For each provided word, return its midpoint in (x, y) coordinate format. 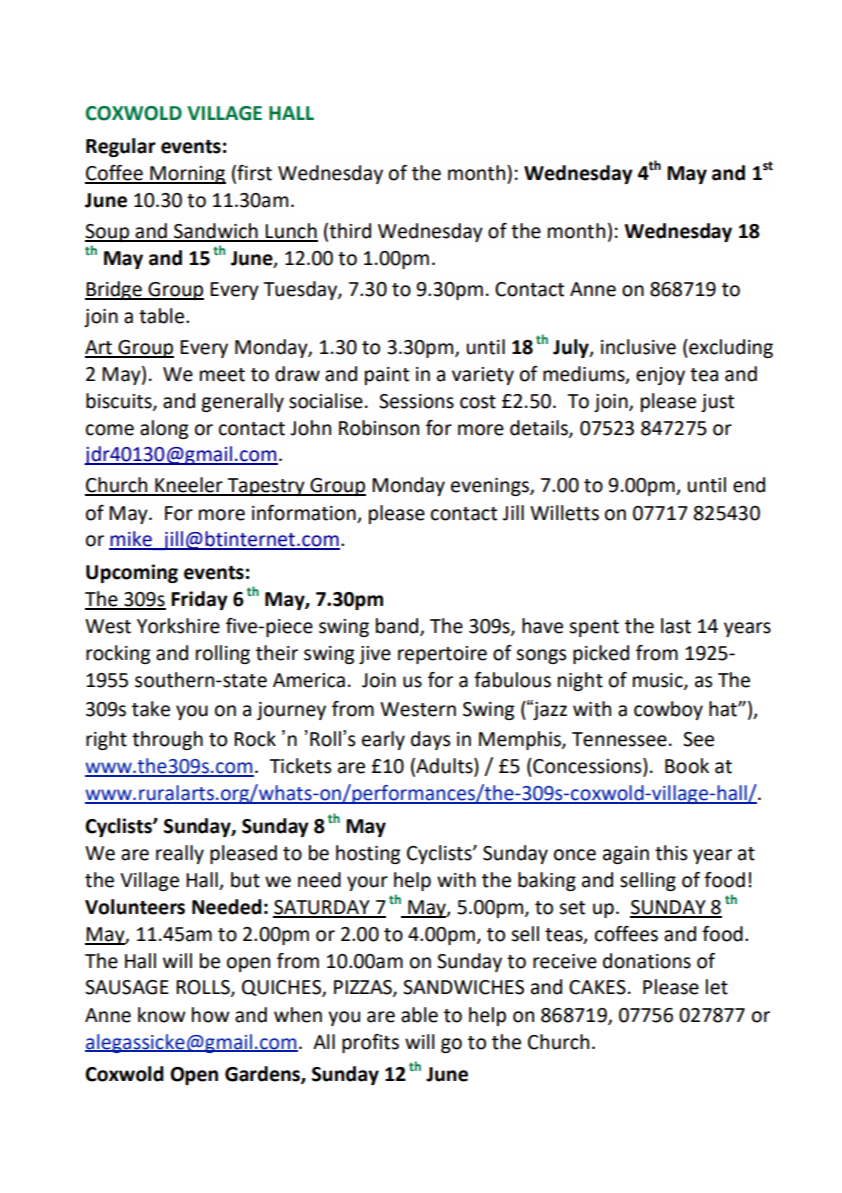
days (430, 740)
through (167, 740)
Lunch (291, 232)
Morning (187, 175)
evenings (491, 487)
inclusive (638, 347)
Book (687, 766)
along (164, 429)
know (162, 1015)
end (749, 485)
